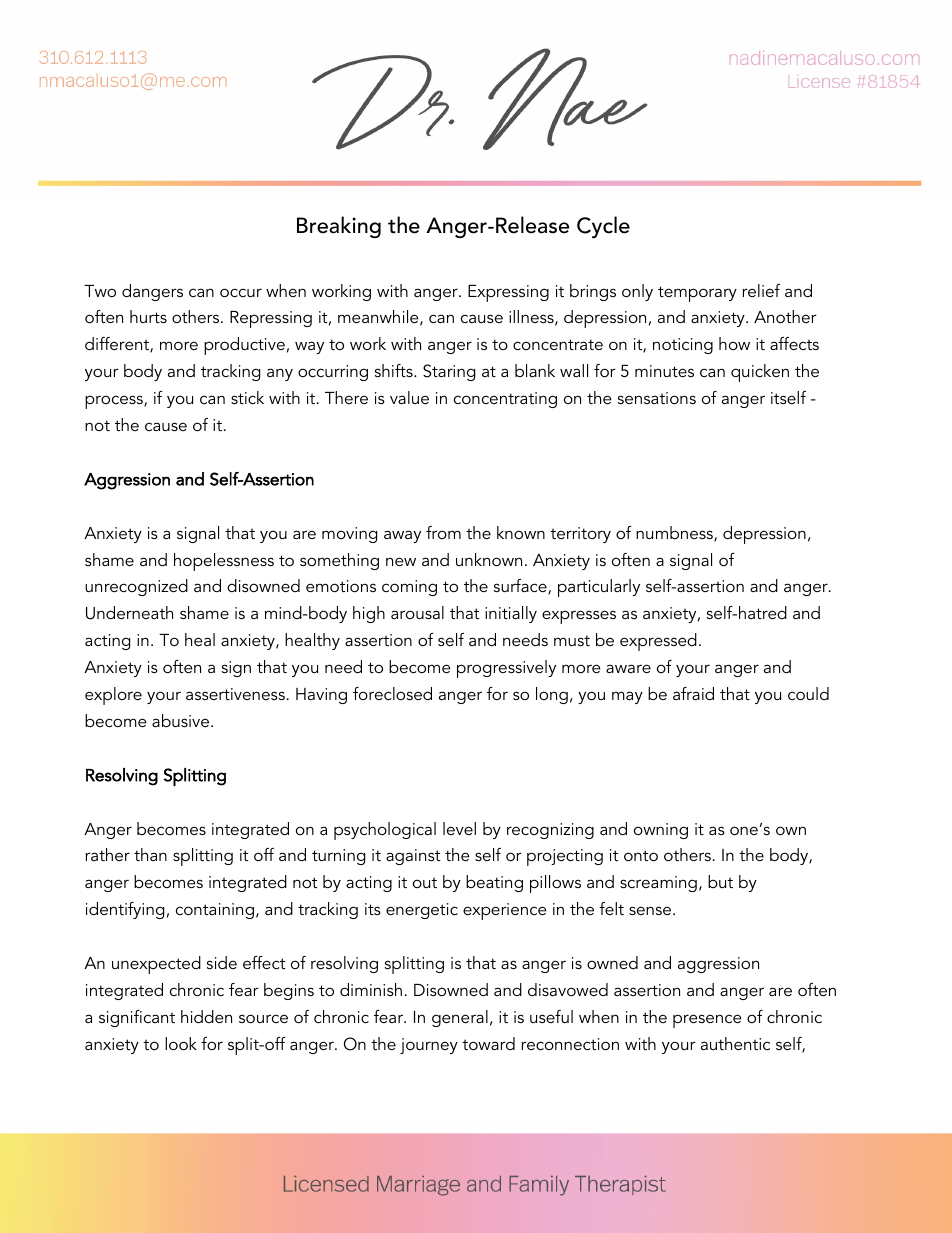 This screenshot has height=1233, width=952. Describe the element at coordinates (459, 828) in the screenshot. I see `level` at that location.
